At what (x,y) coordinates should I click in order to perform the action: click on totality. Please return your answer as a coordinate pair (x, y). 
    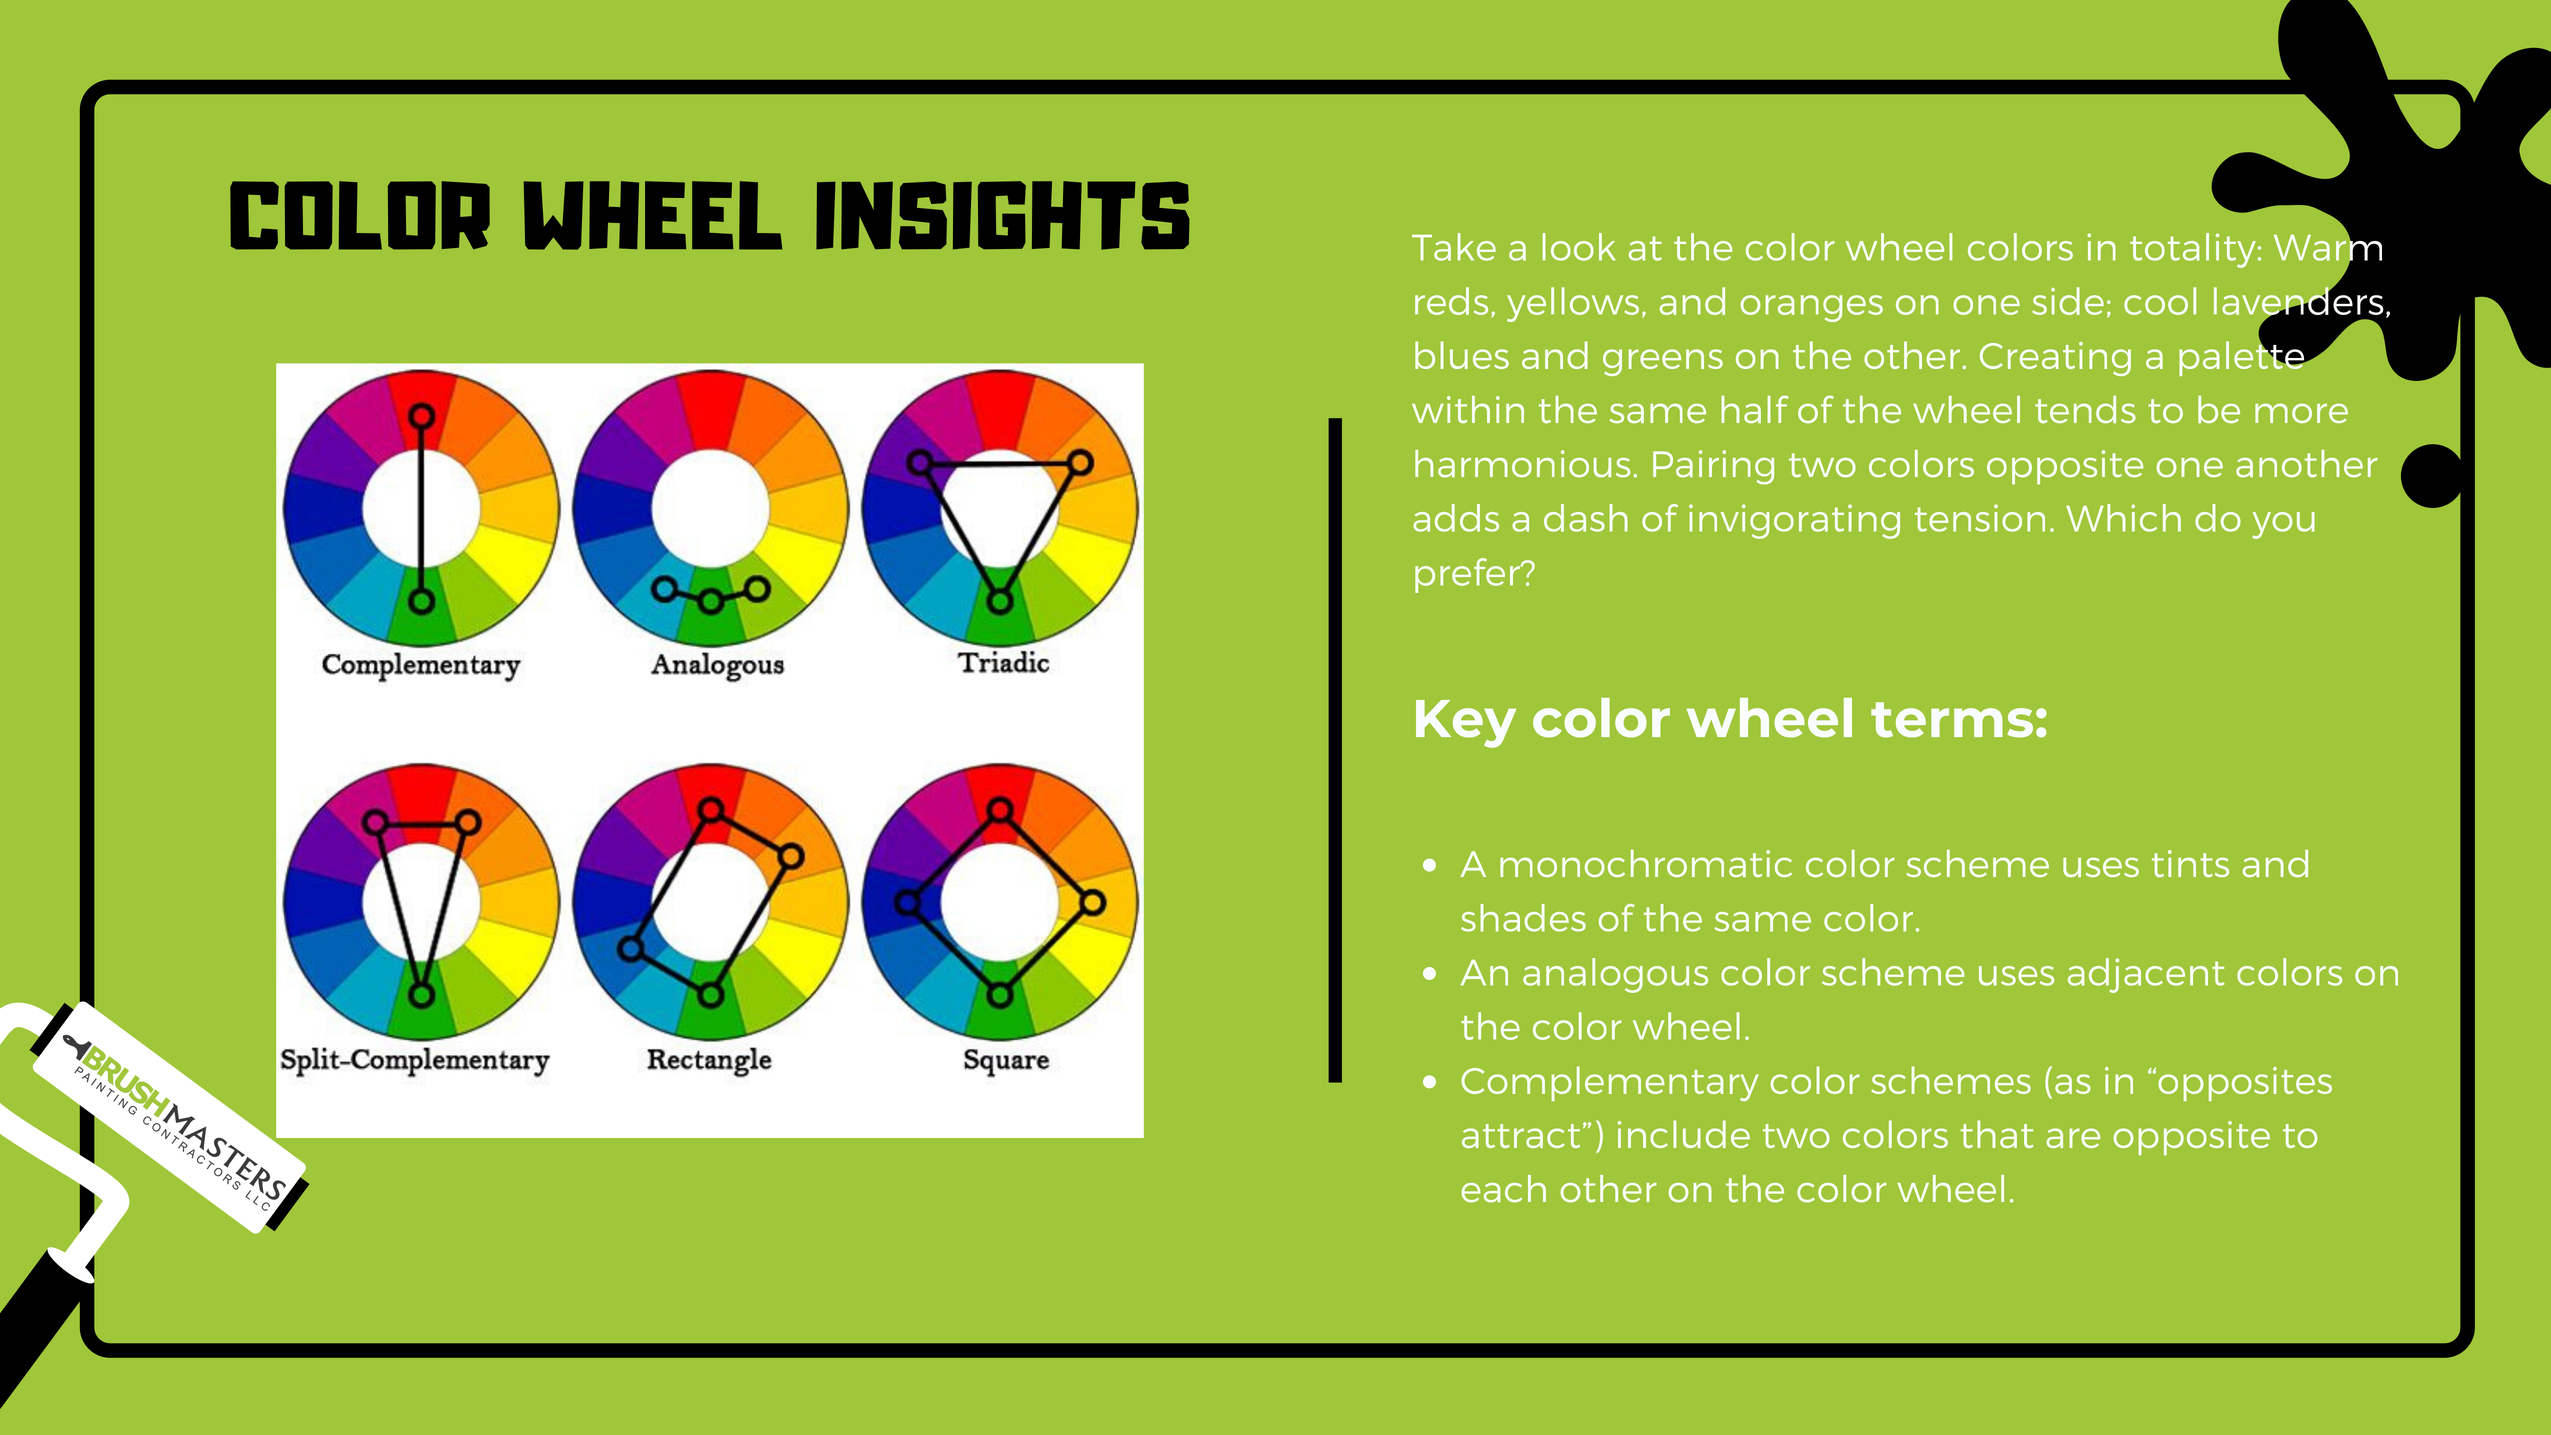
    Looking at the image, I should click on (2193, 250).
